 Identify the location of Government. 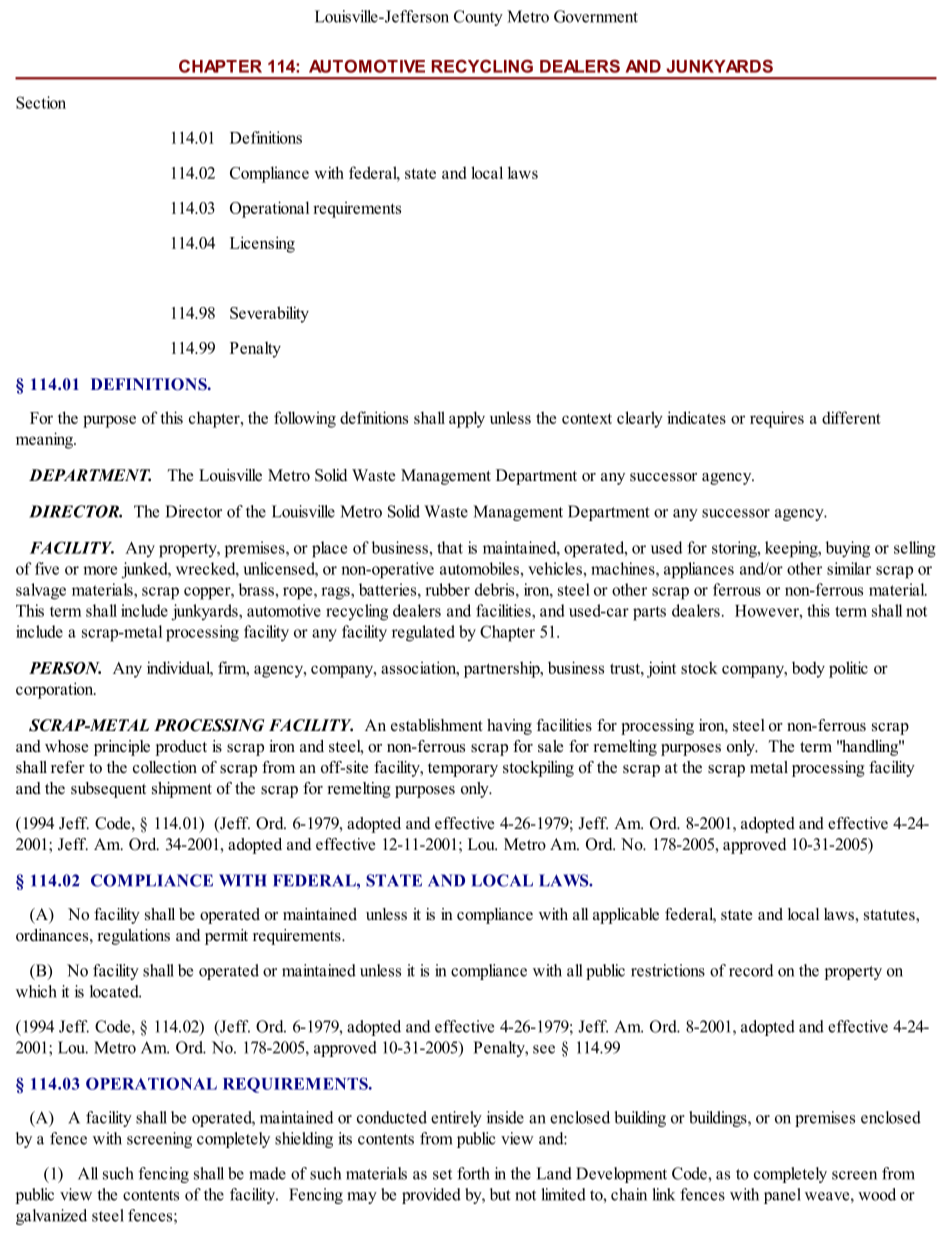
(596, 16).
